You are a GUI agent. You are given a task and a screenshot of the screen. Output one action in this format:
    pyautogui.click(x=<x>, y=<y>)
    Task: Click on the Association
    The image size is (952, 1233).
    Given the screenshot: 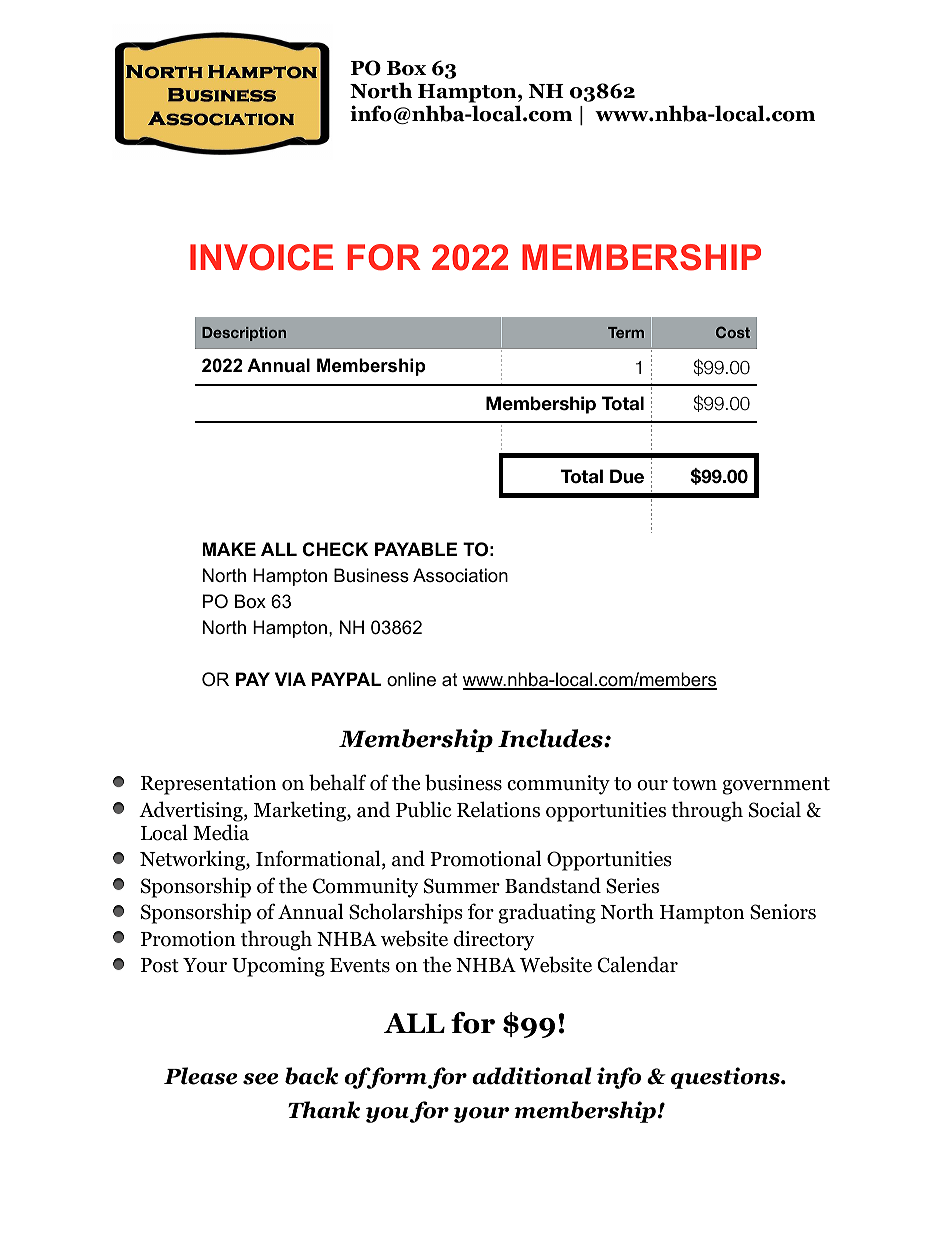 What is the action you would take?
    pyautogui.click(x=460, y=575)
